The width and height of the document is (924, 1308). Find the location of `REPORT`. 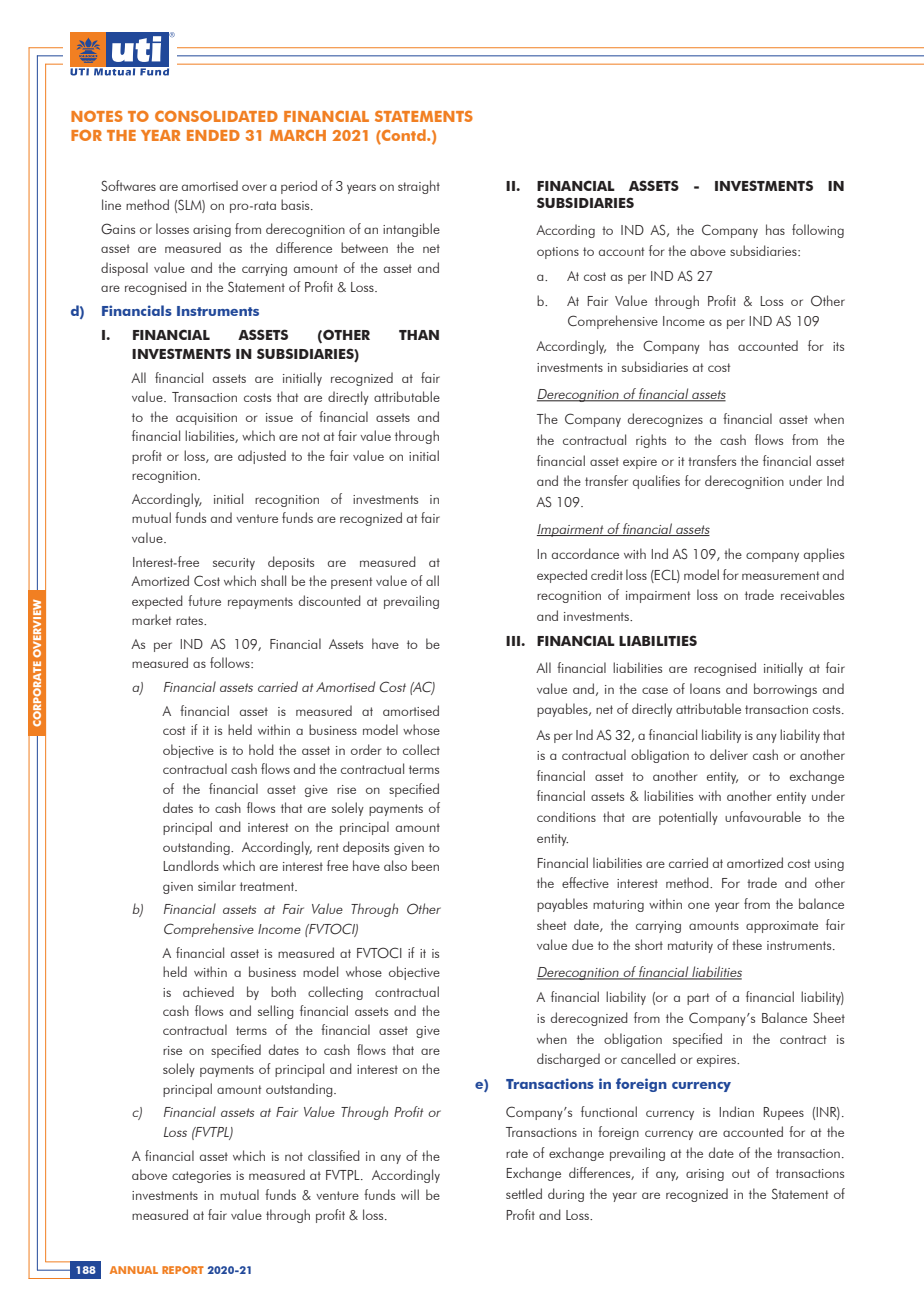

REPORT is located at coordinates (183, 1270).
